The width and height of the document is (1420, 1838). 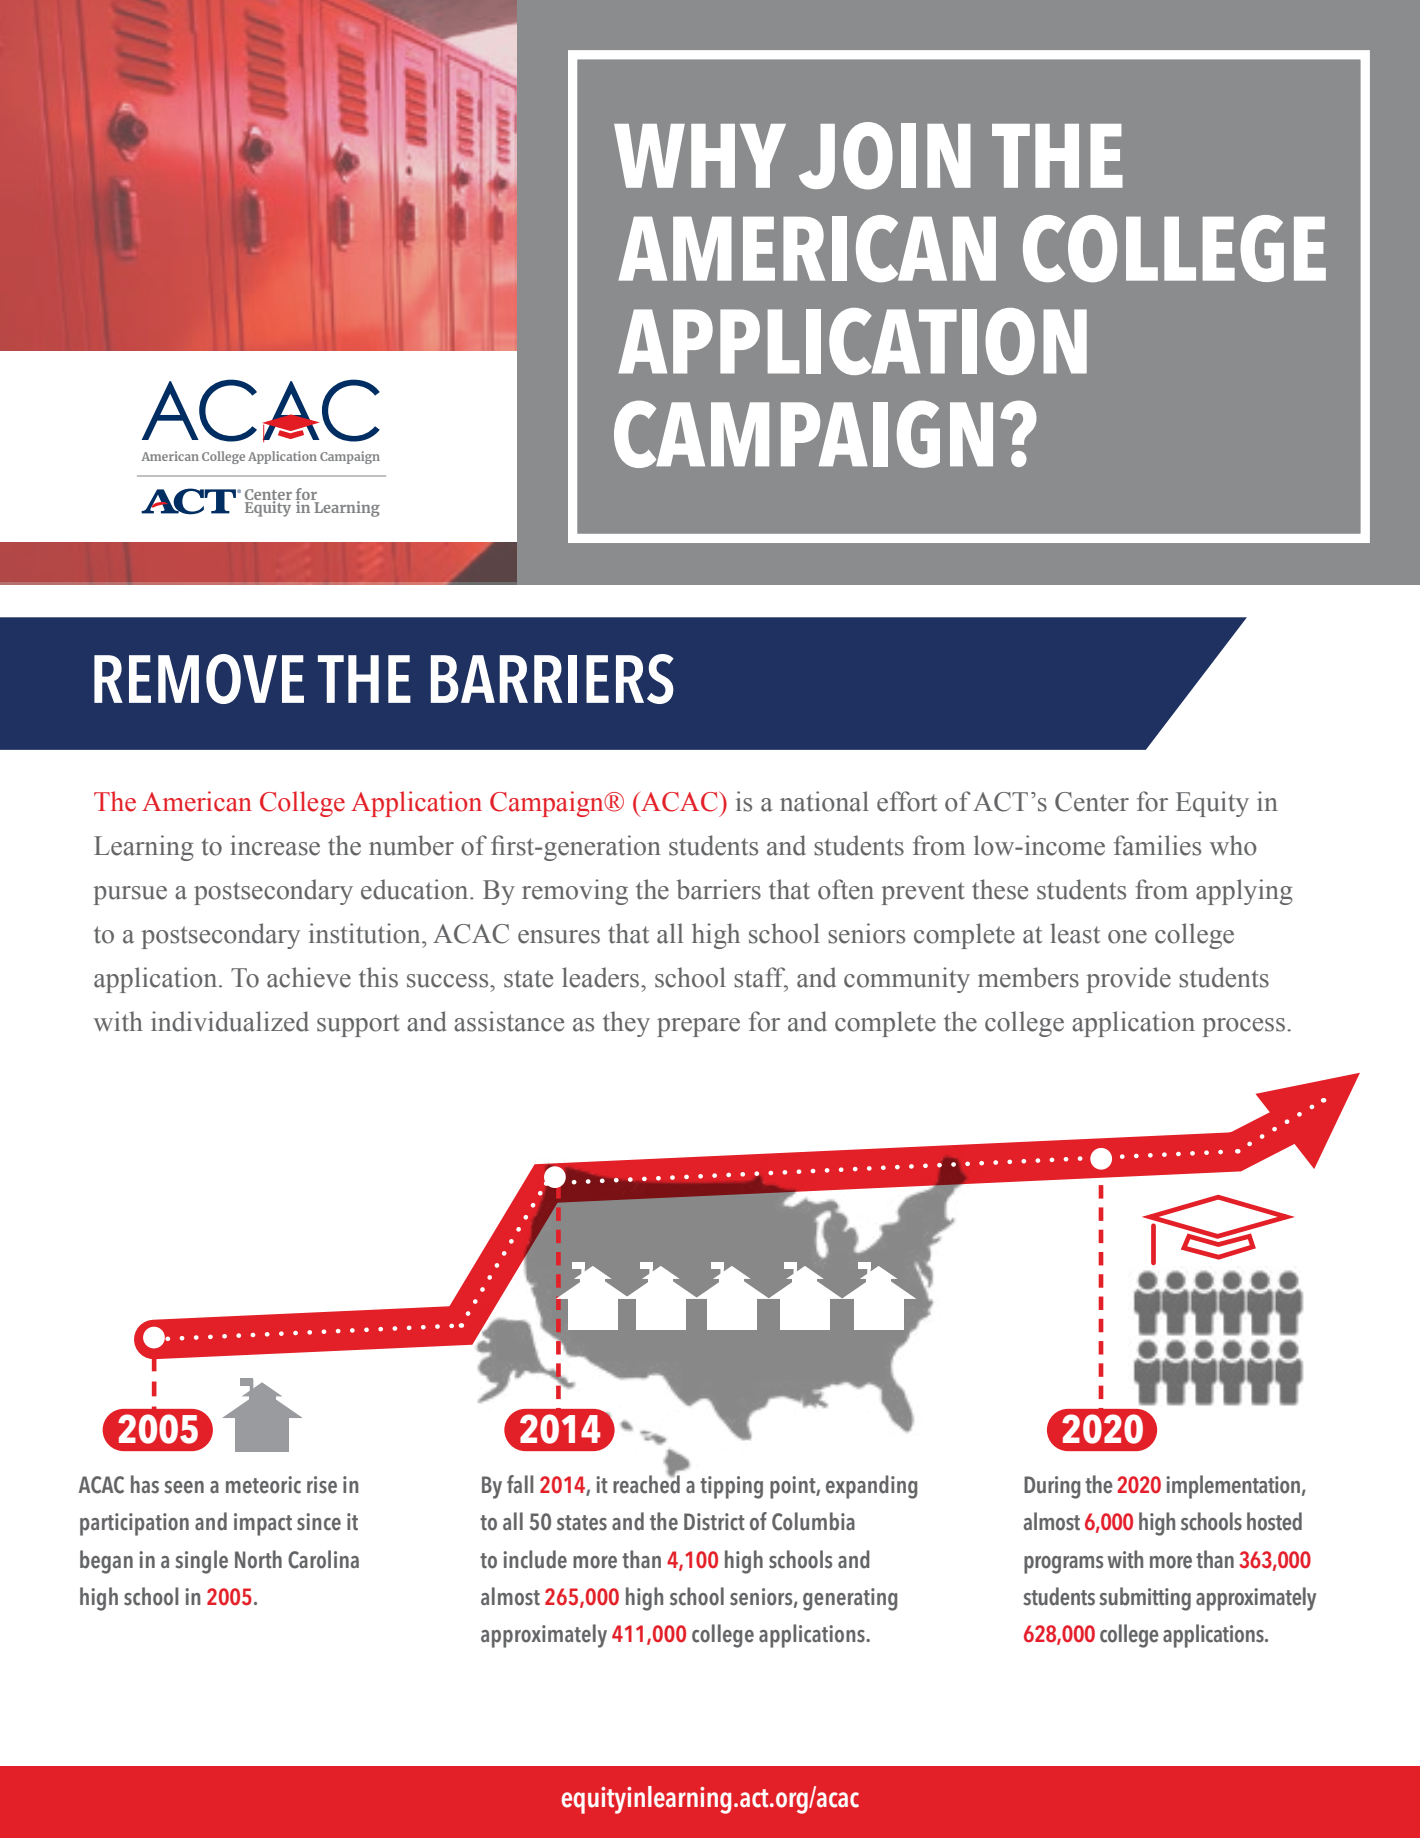 I want to click on individualized, so click(x=230, y=1021).
